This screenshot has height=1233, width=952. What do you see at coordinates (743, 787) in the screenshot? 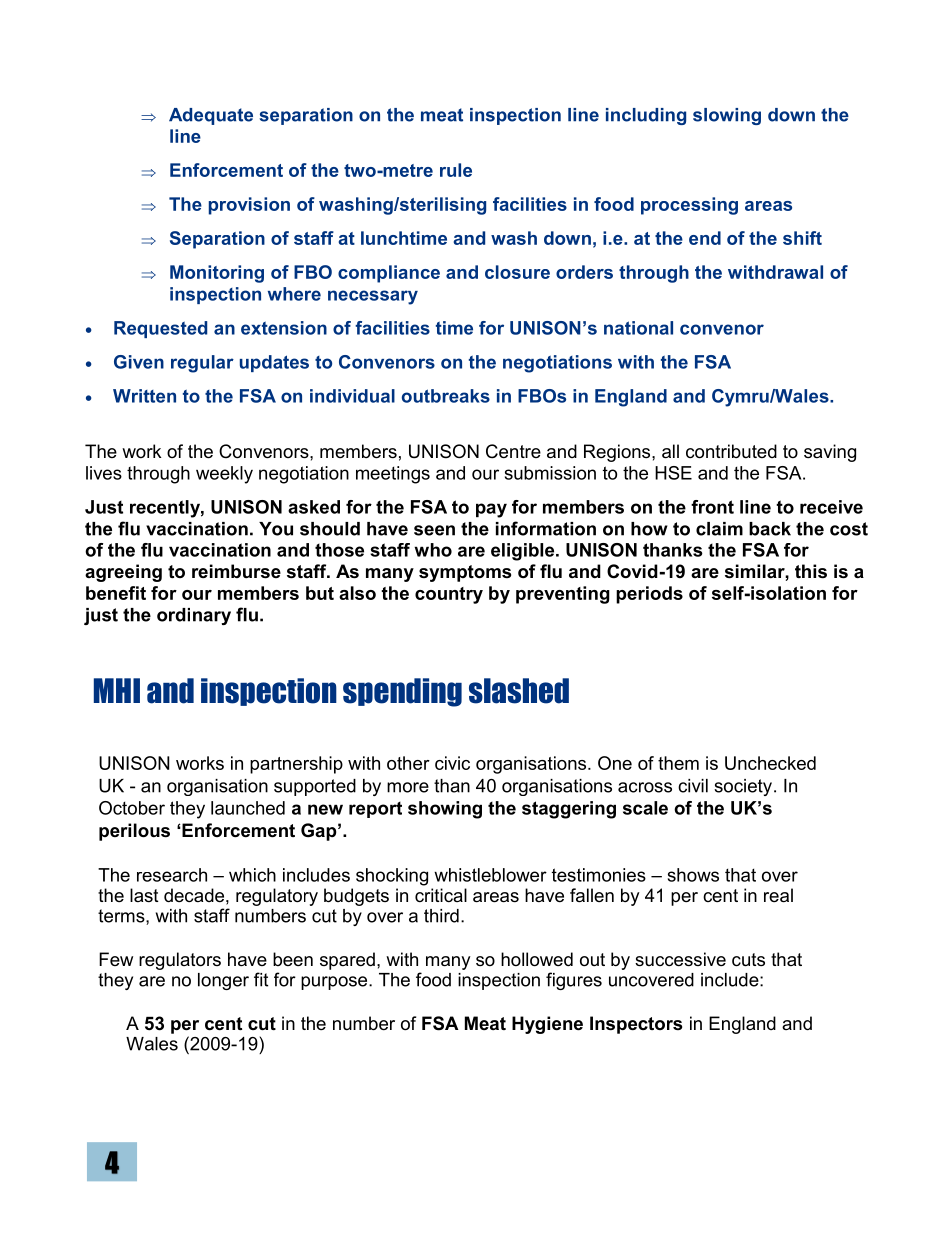
I see `society` at bounding box center [743, 787].
